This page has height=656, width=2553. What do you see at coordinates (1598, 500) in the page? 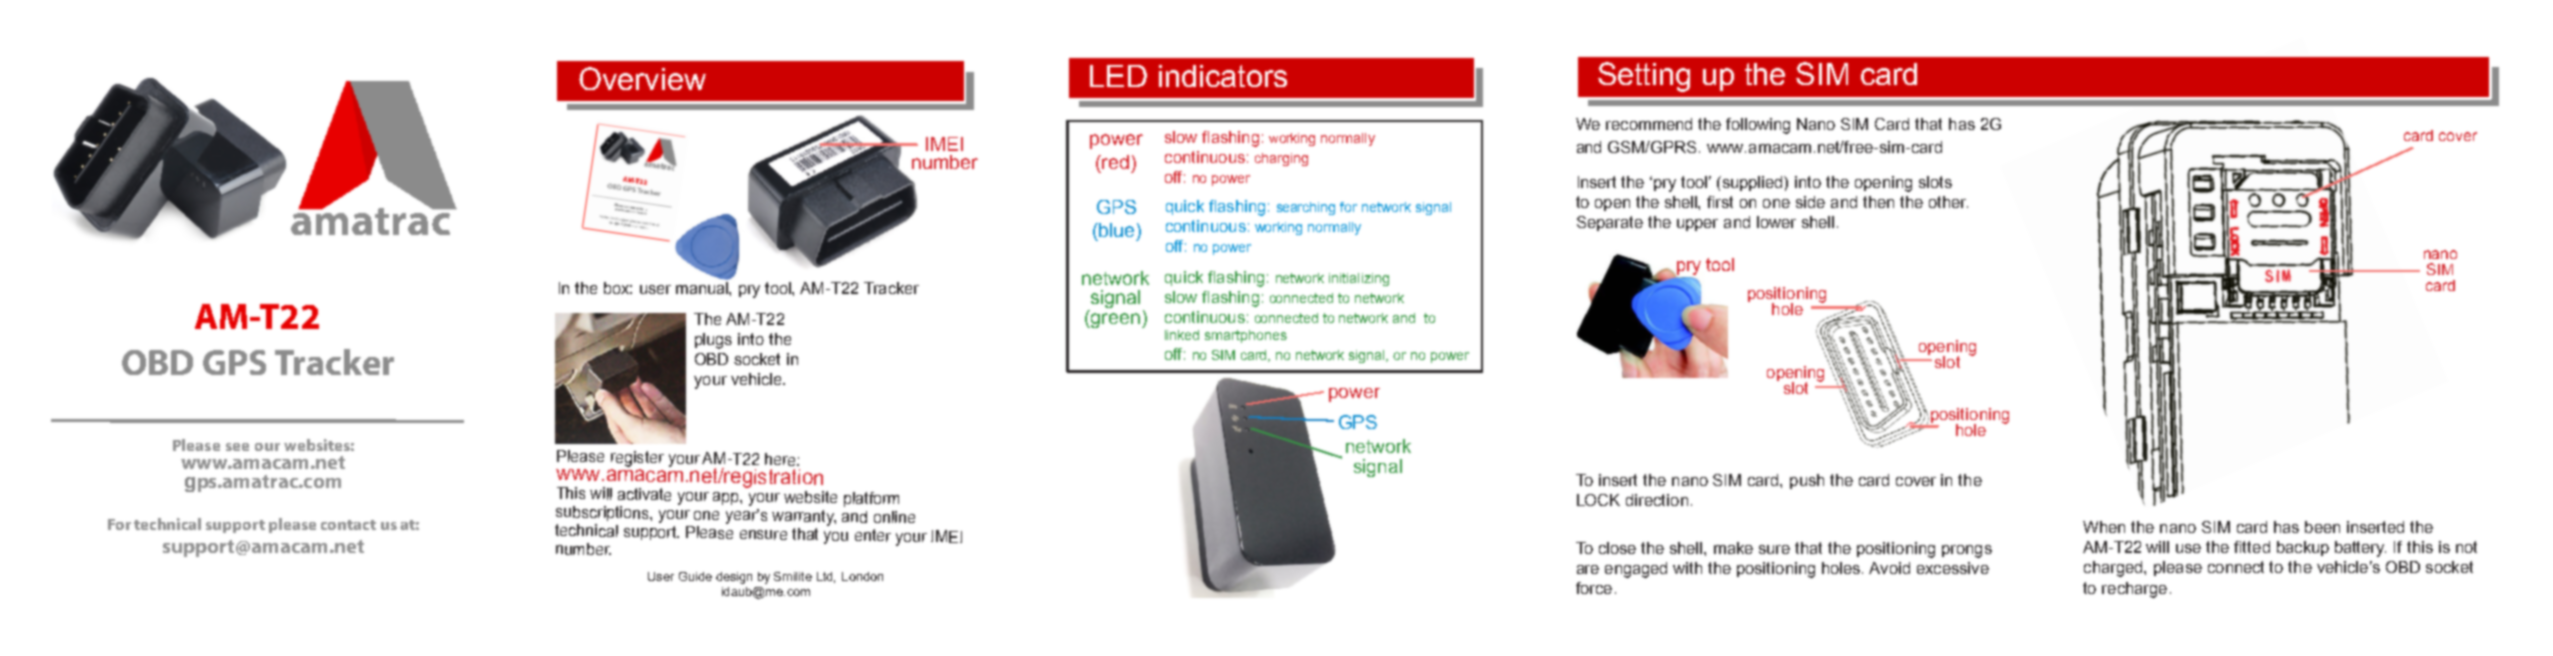
I see `LOCK` at bounding box center [1598, 500].
